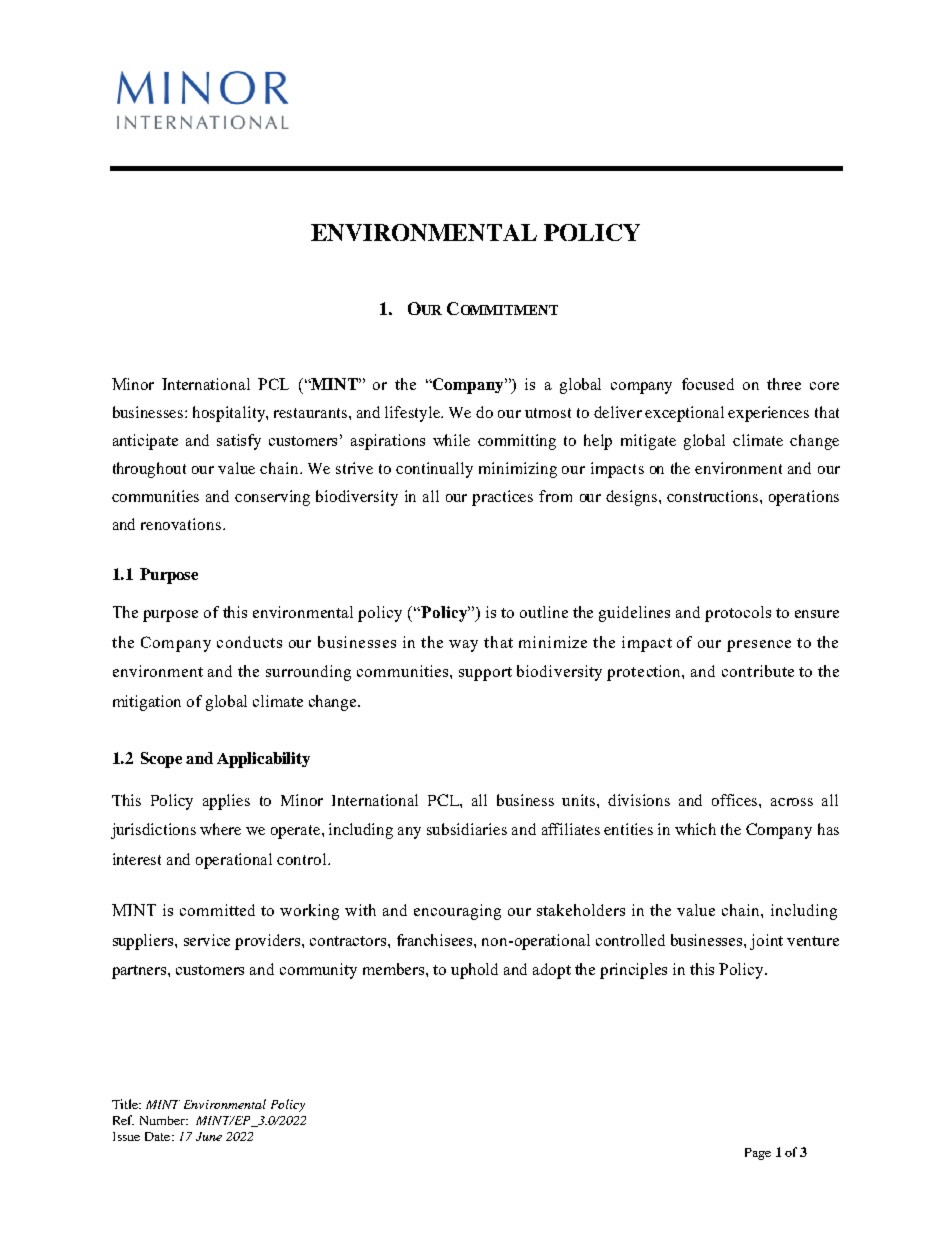 The height and width of the image is (1233, 952). I want to click on June, so click(209, 1136).
